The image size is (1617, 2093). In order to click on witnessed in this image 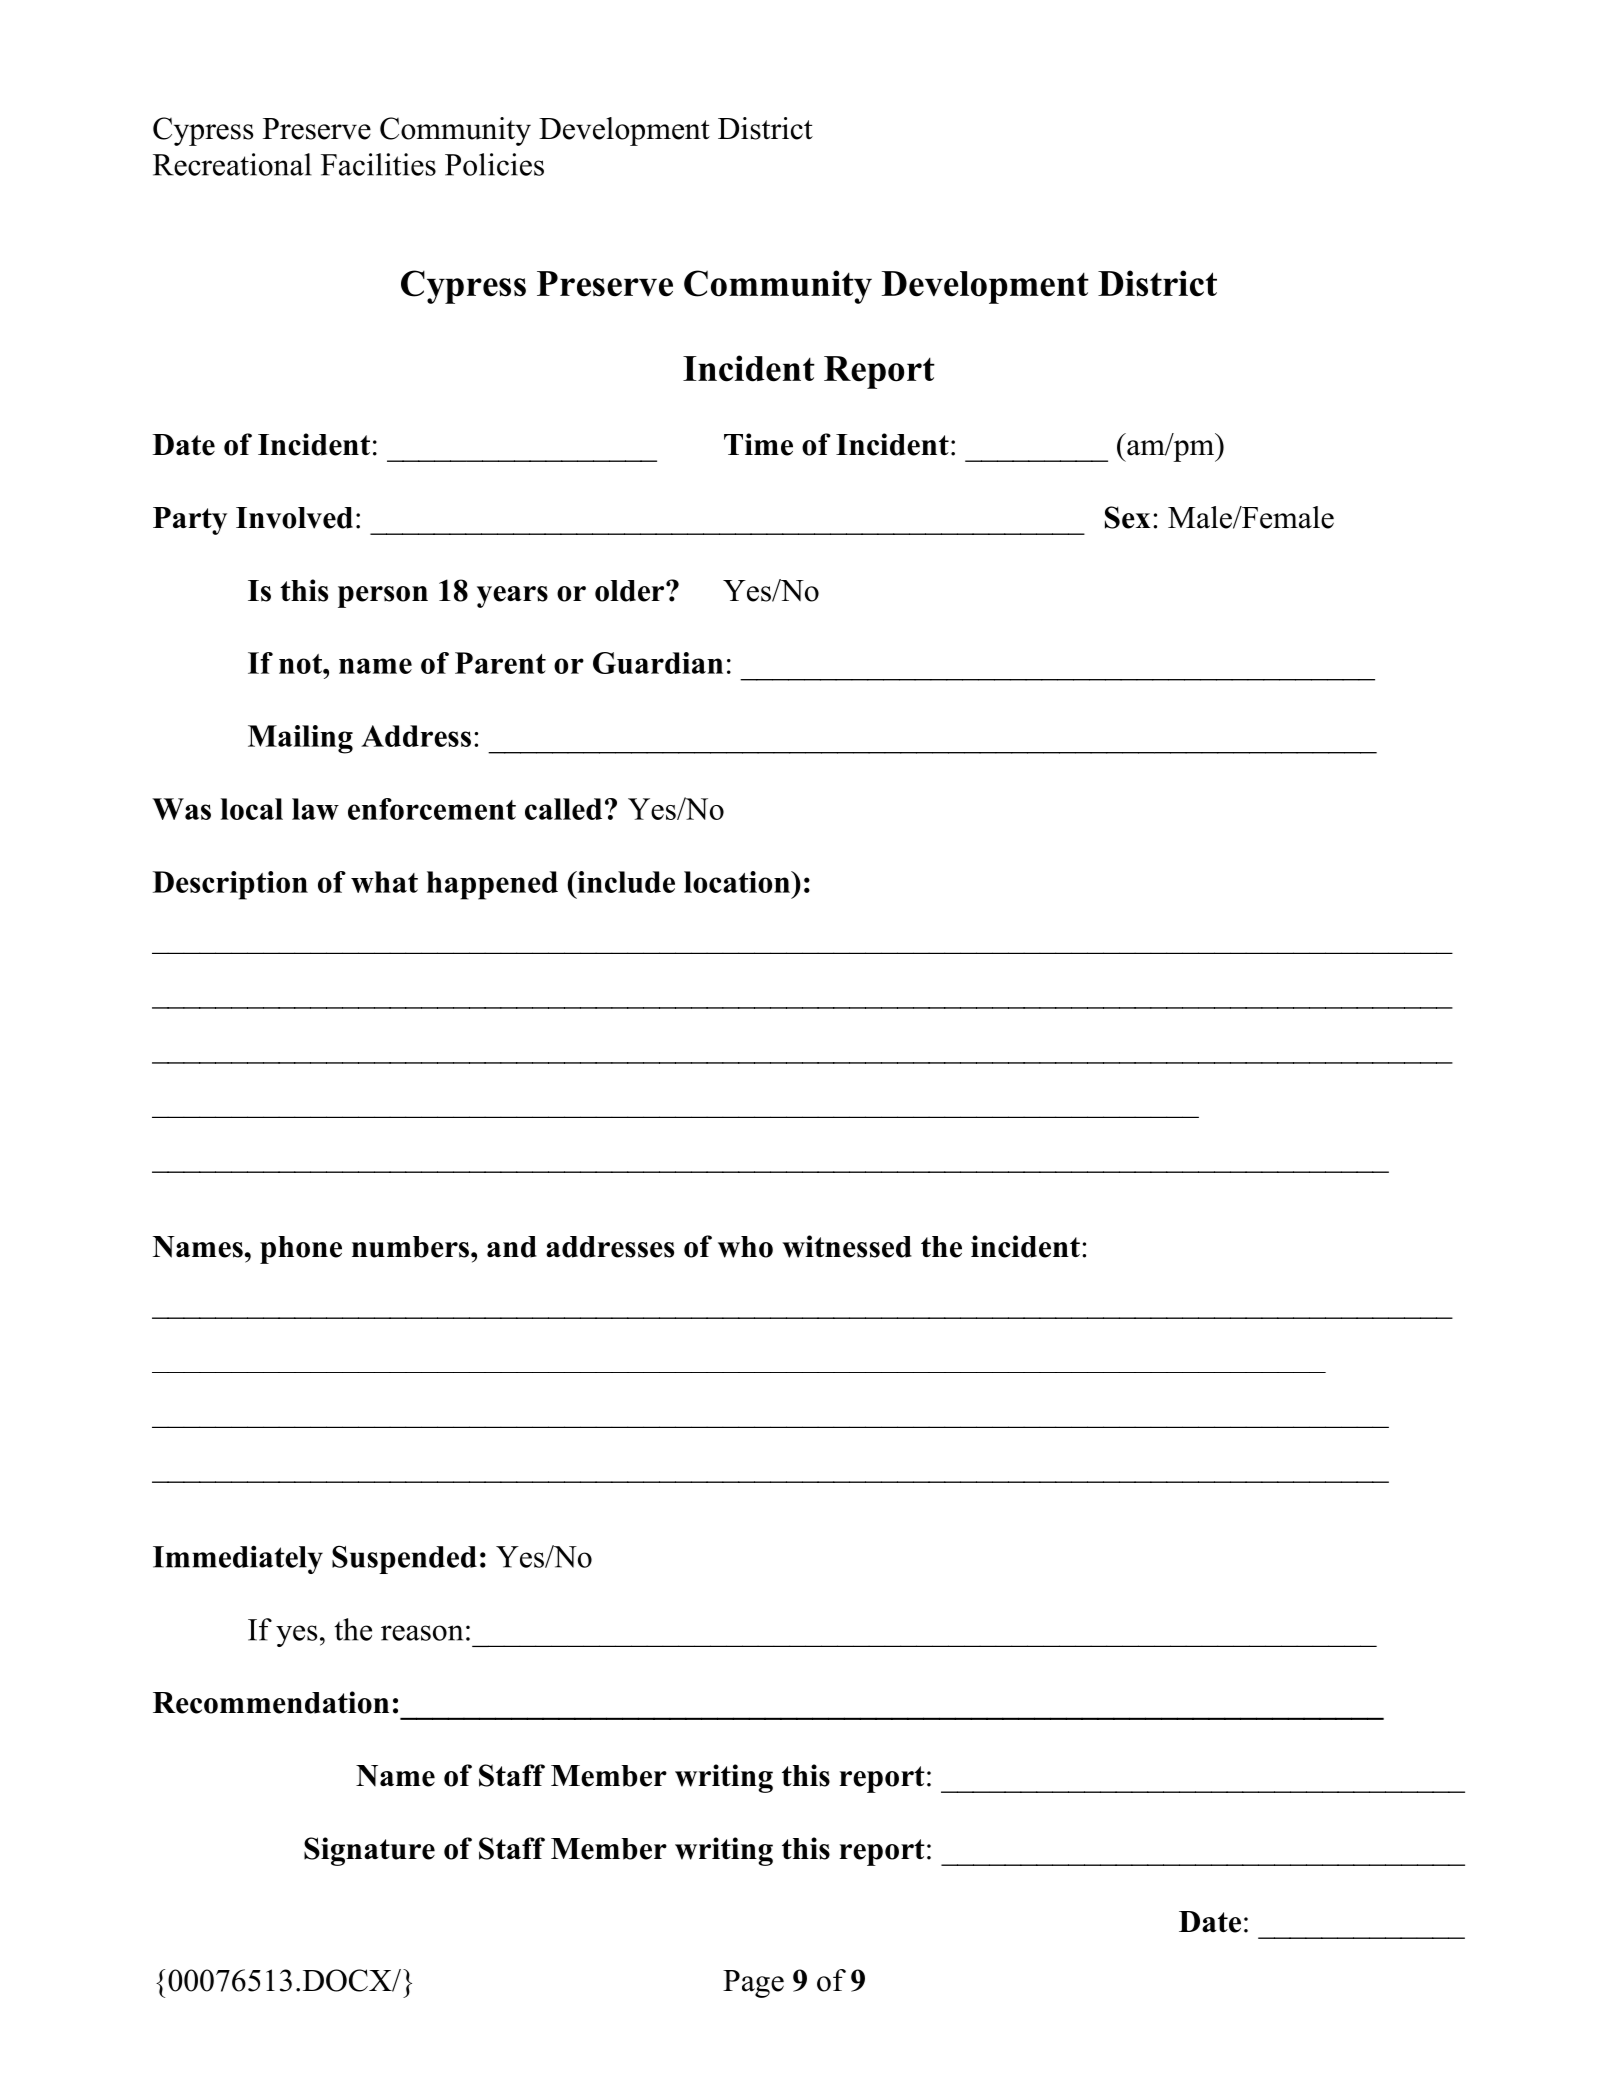, I will do `click(847, 1246)`.
